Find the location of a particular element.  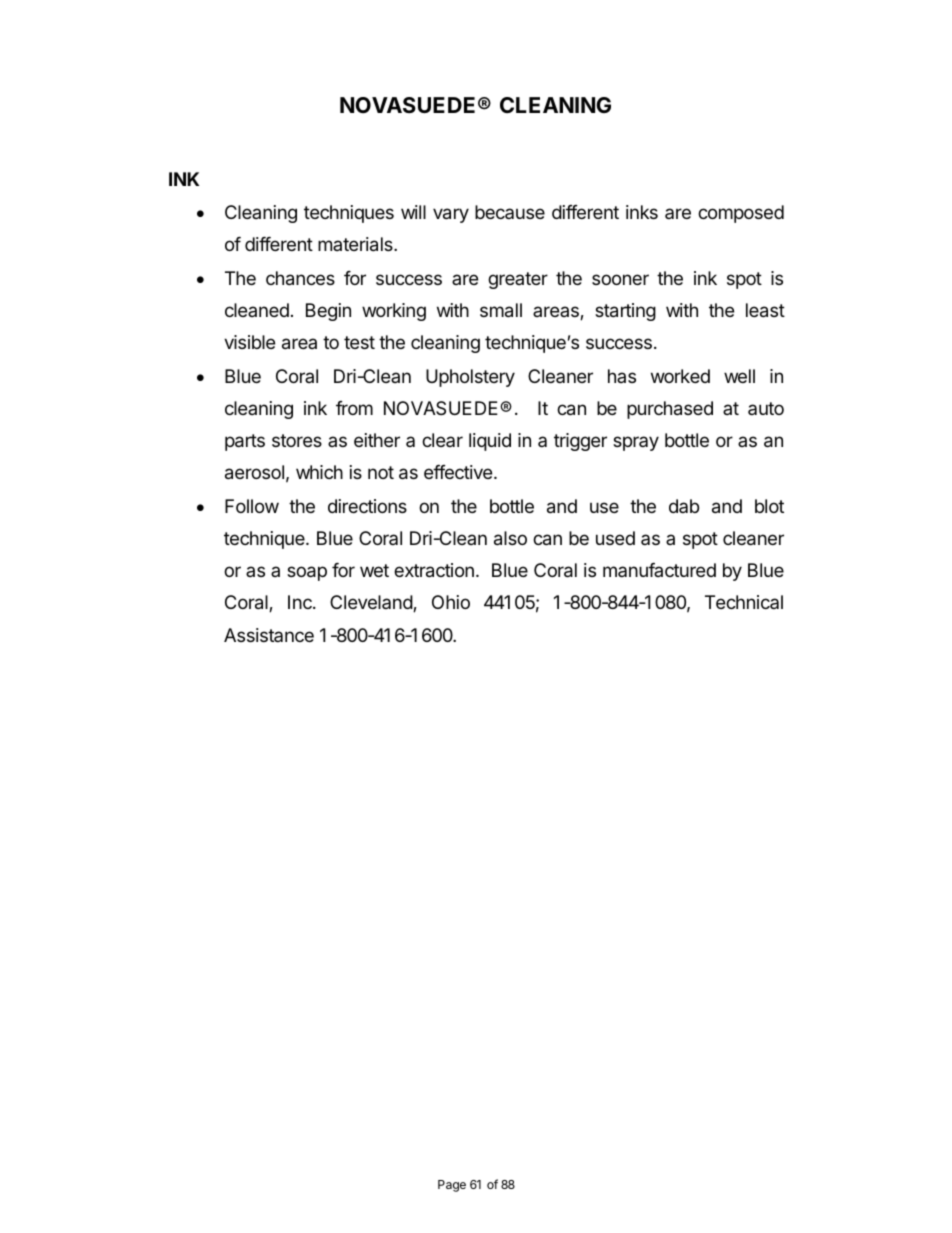

Technical is located at coordinates (744, 602).
